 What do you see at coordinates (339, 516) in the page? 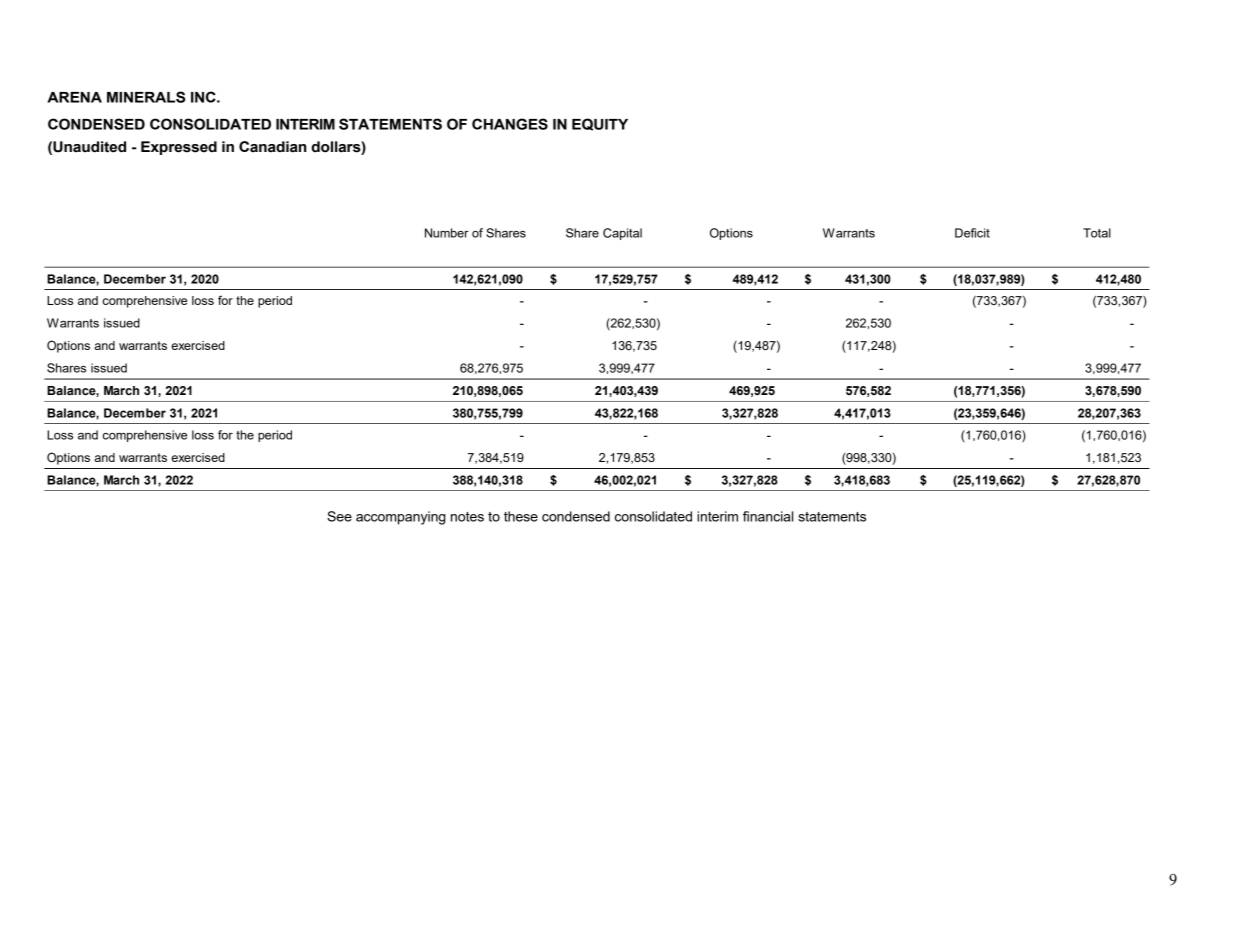
I see `See` at bounding box center [339, 516].
